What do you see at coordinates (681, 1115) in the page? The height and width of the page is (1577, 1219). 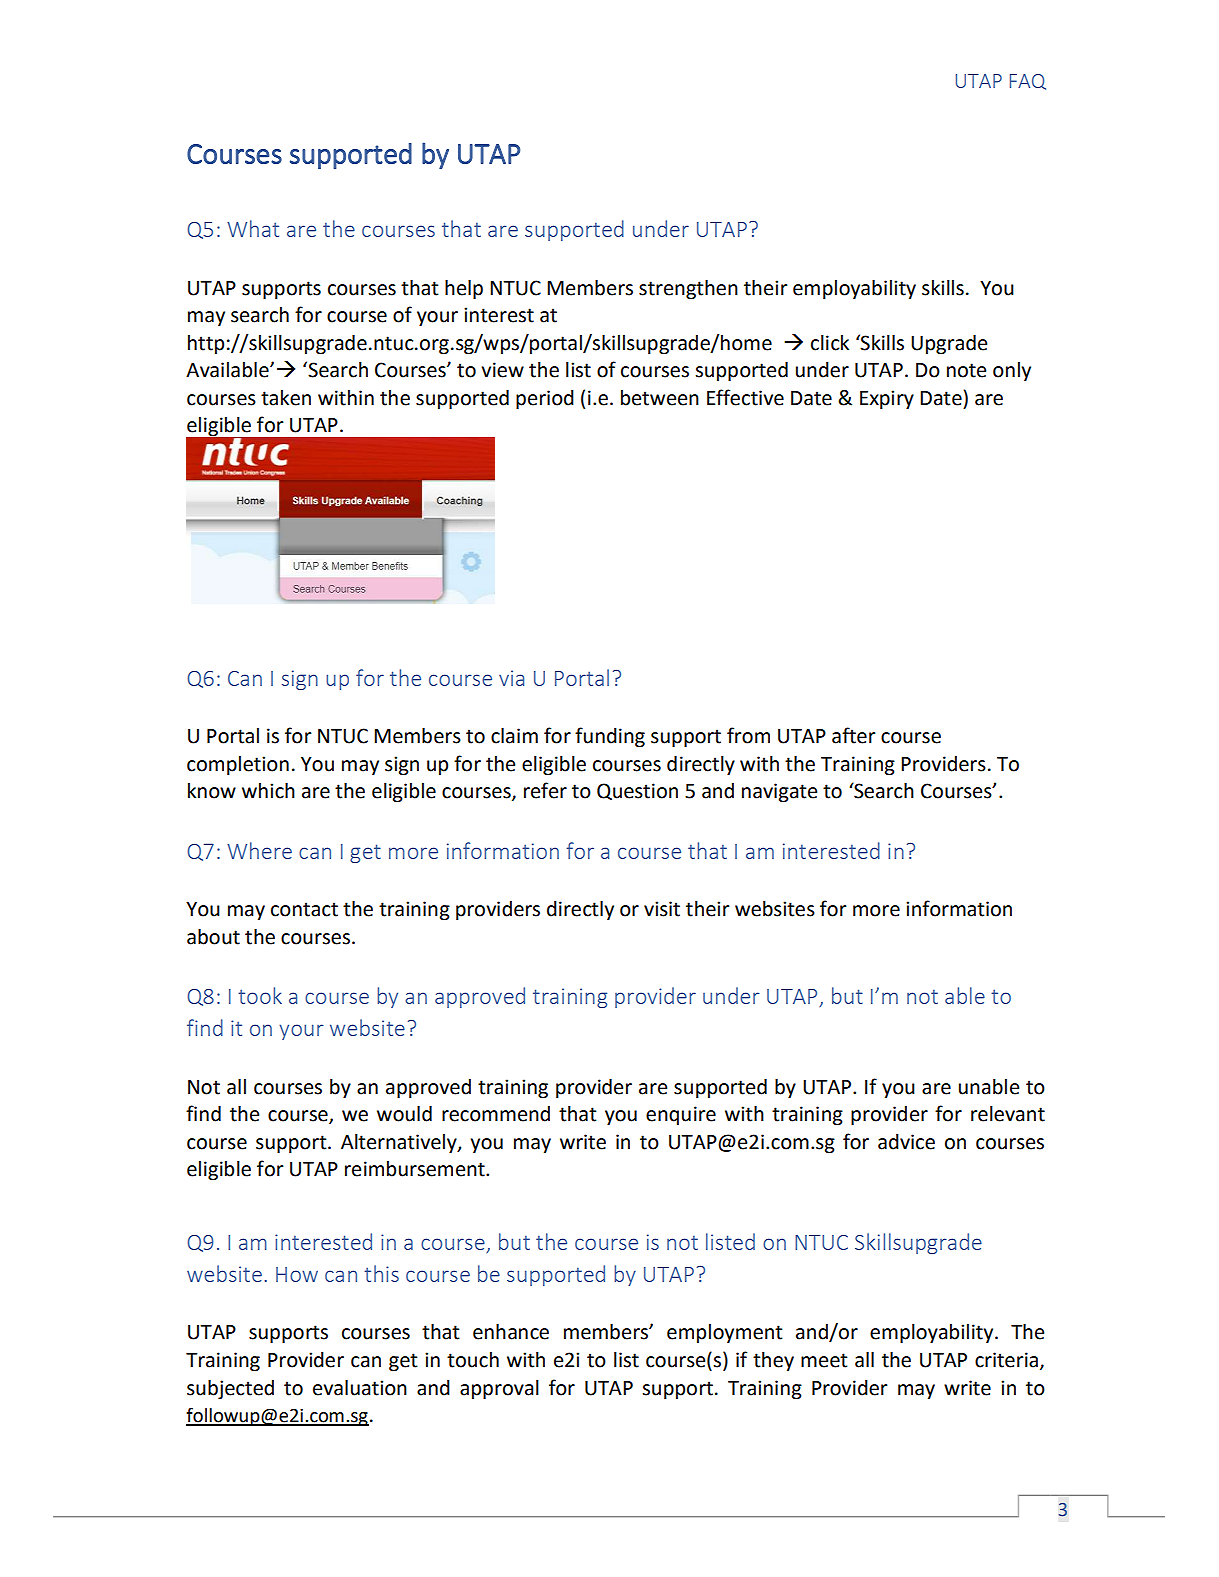 I see `enquire` at bounding box center [681, 1115].
